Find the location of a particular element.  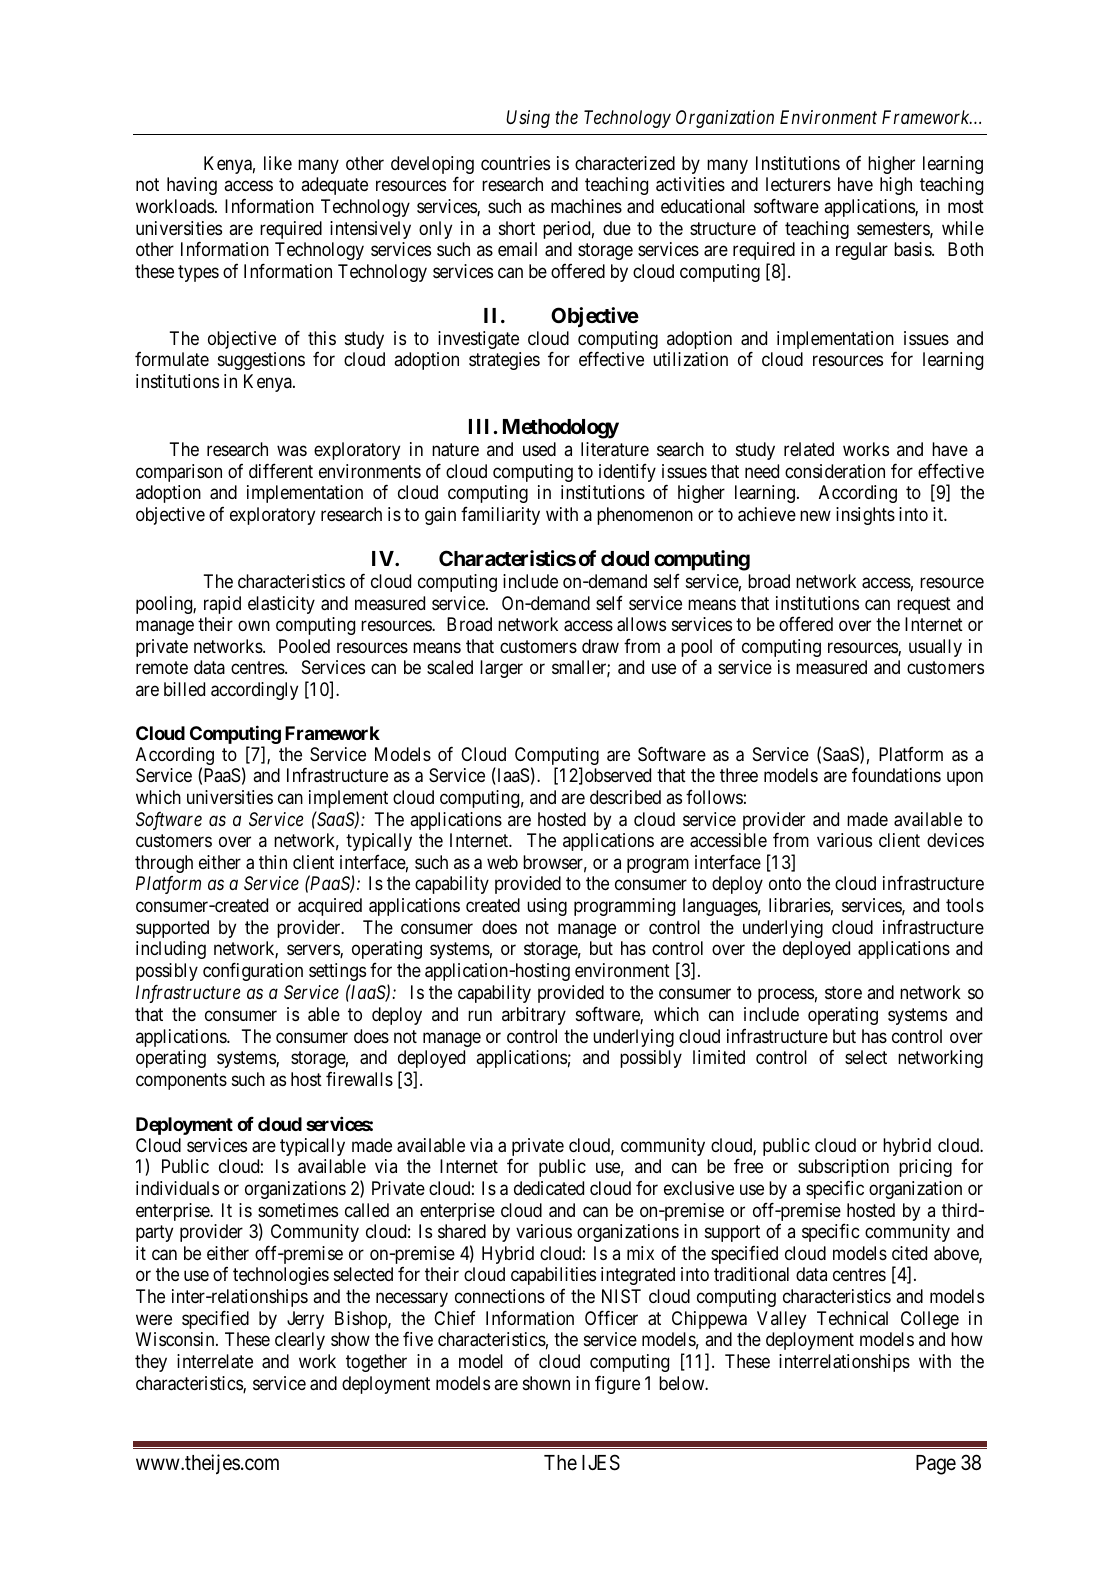

clearly is located at coordinates (300, 1341).
